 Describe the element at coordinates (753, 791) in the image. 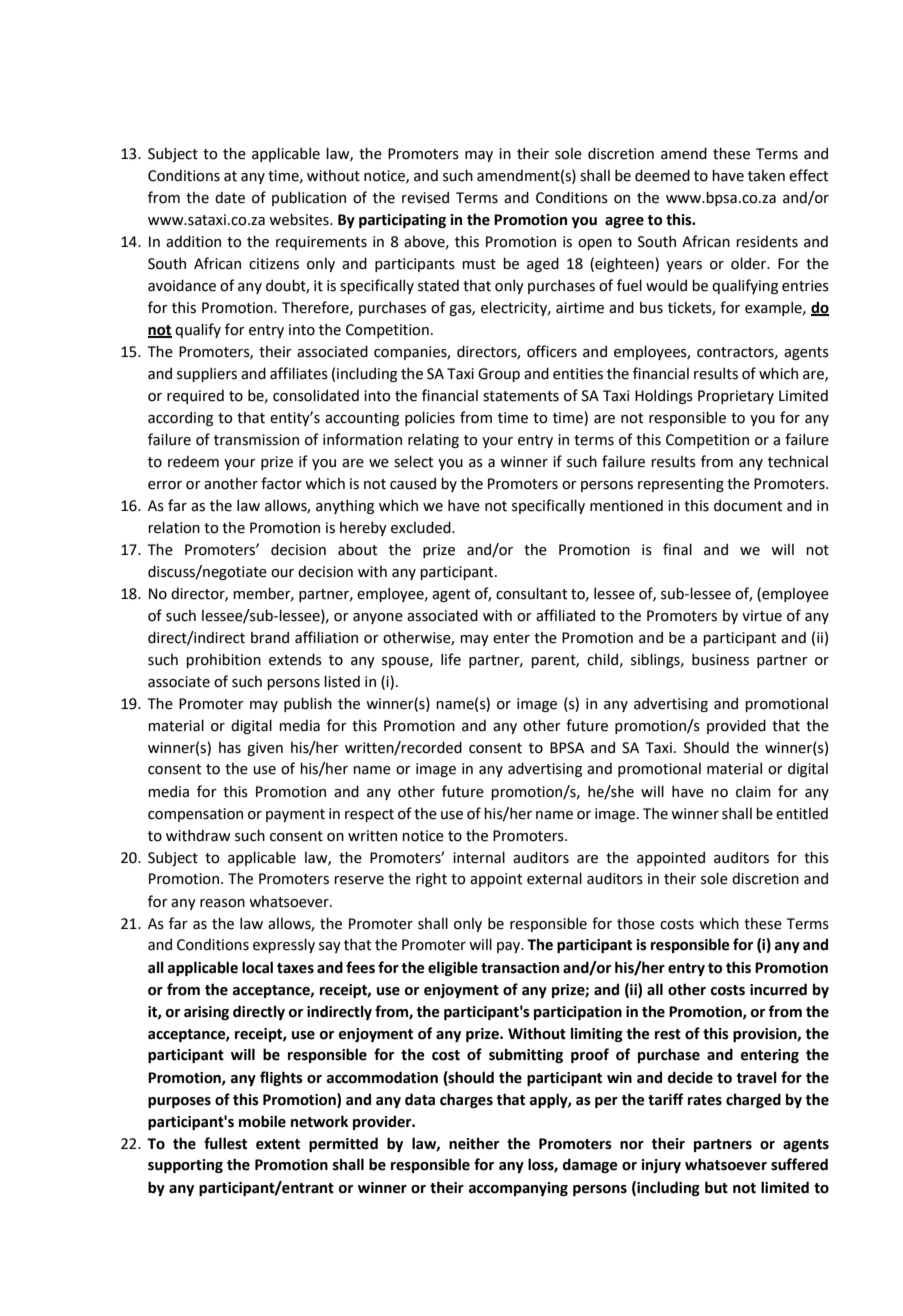

I see `claim` at that location.
